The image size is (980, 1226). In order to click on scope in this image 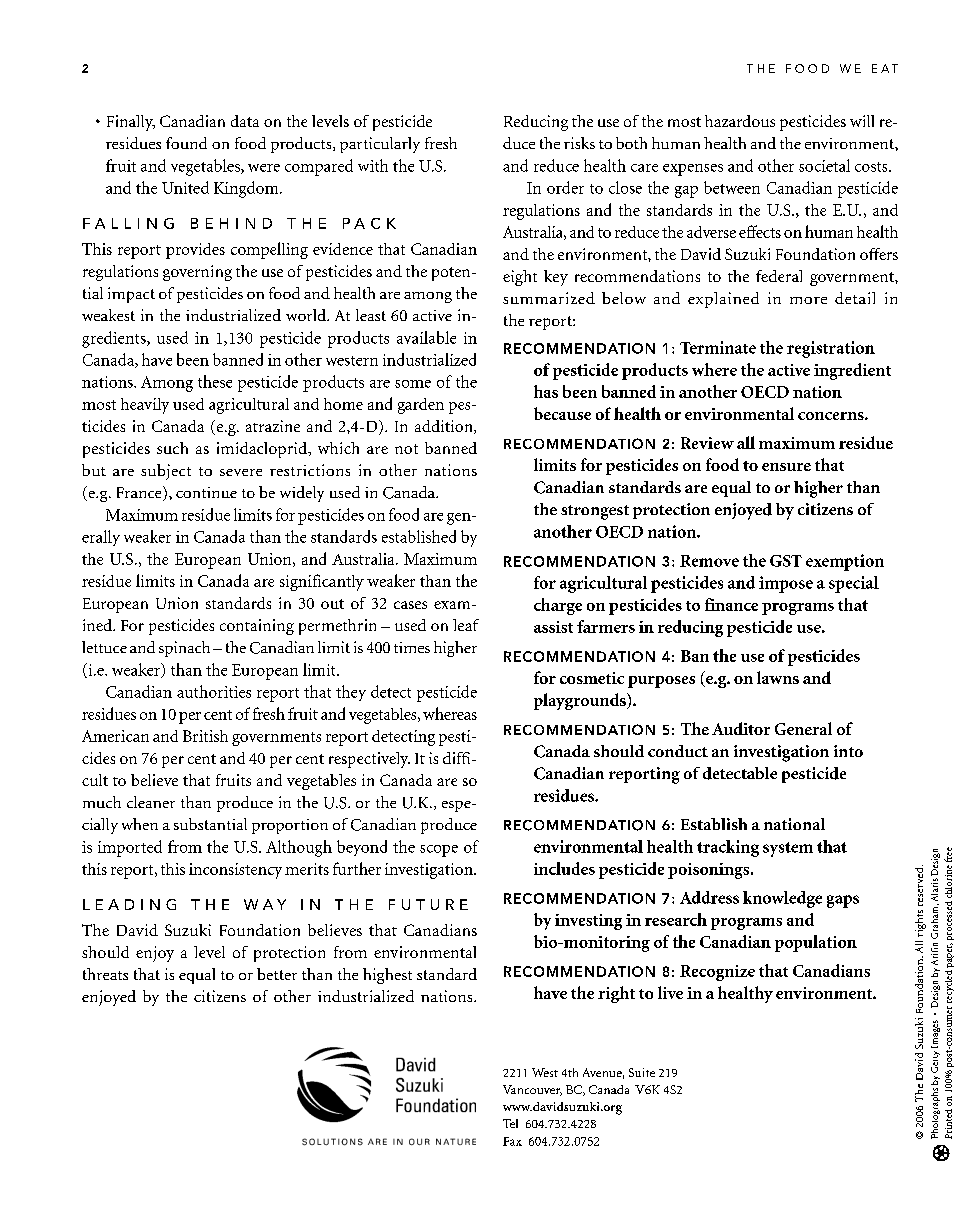, I will do `click(439, 851)`.
